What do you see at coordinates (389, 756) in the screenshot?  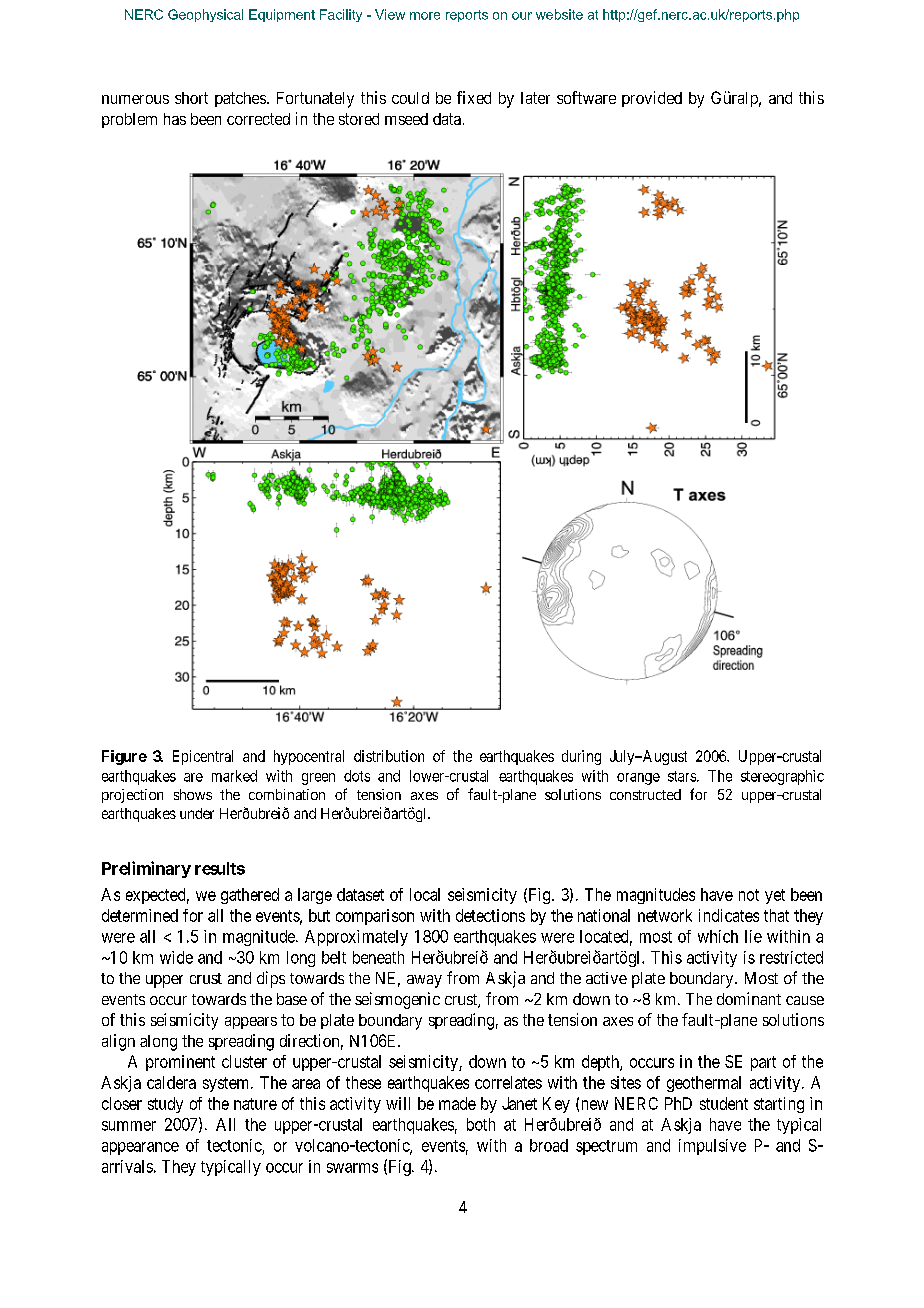 I see `distribution` at bounding box center [389, 756].
